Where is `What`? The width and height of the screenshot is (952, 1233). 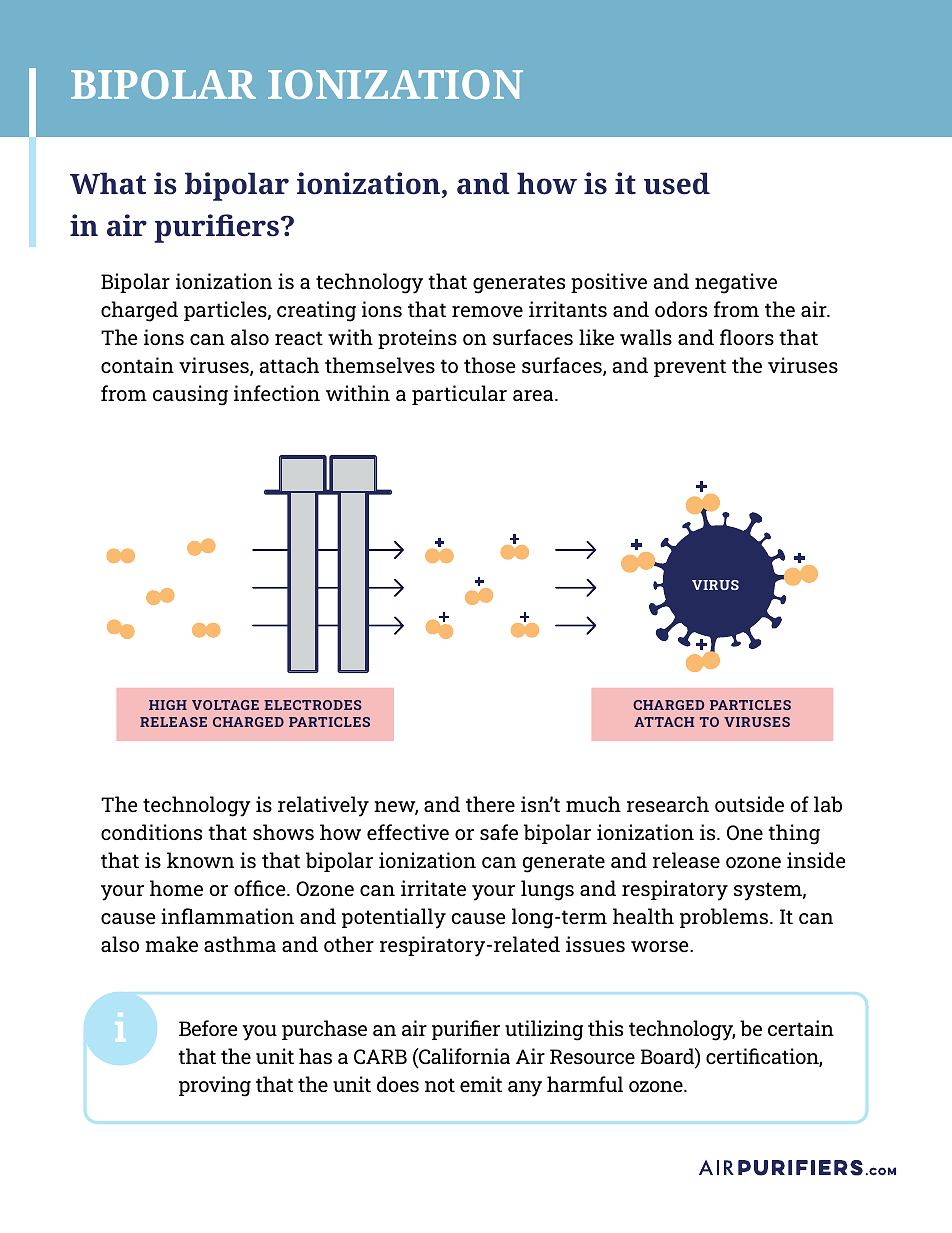
What is located at coordinates (108, 183).
